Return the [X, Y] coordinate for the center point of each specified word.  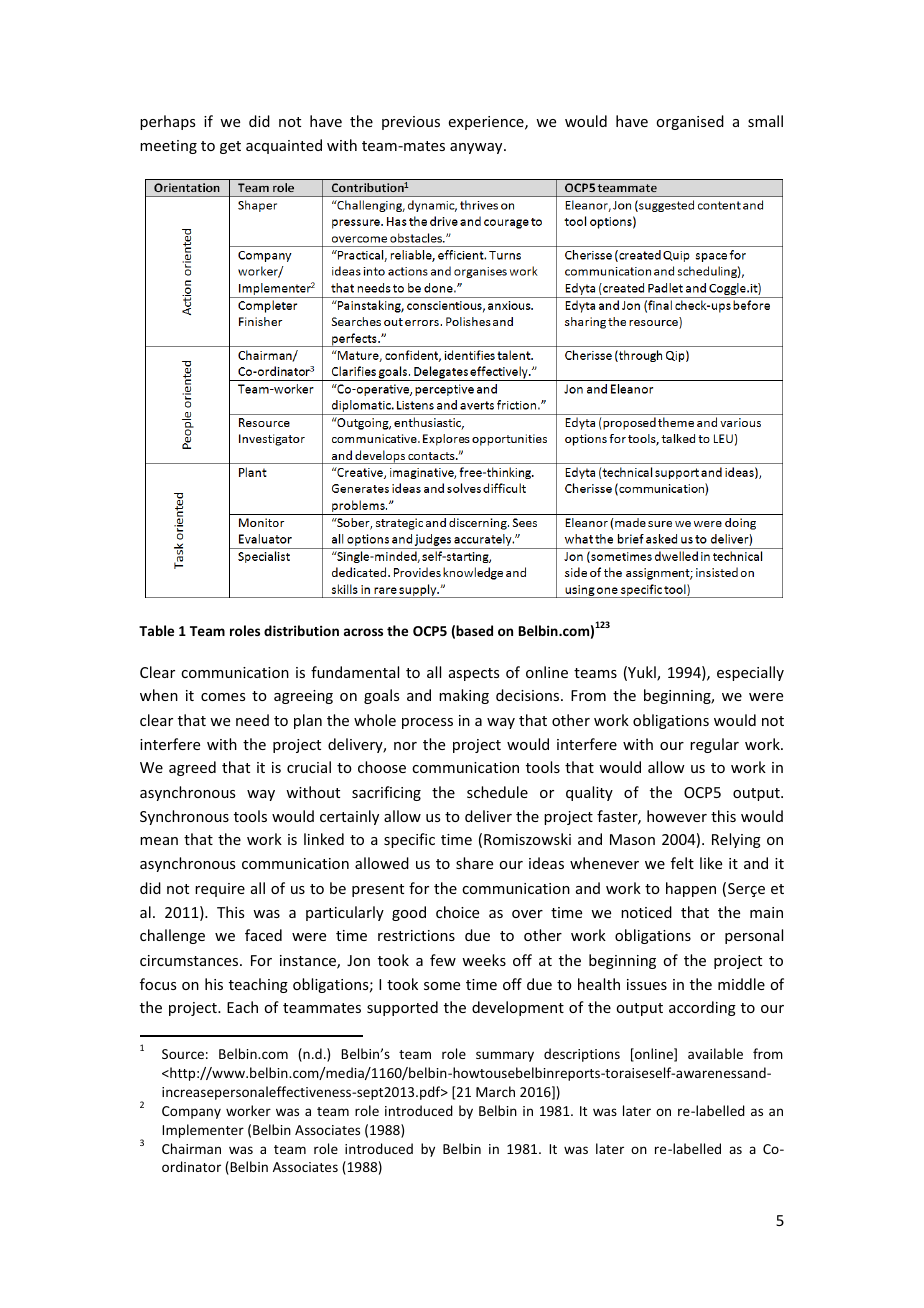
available [715, 1053]
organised [690, 122]
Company [191, 1112]
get [230, 147]
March [495, 1091]
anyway [477, 148]
